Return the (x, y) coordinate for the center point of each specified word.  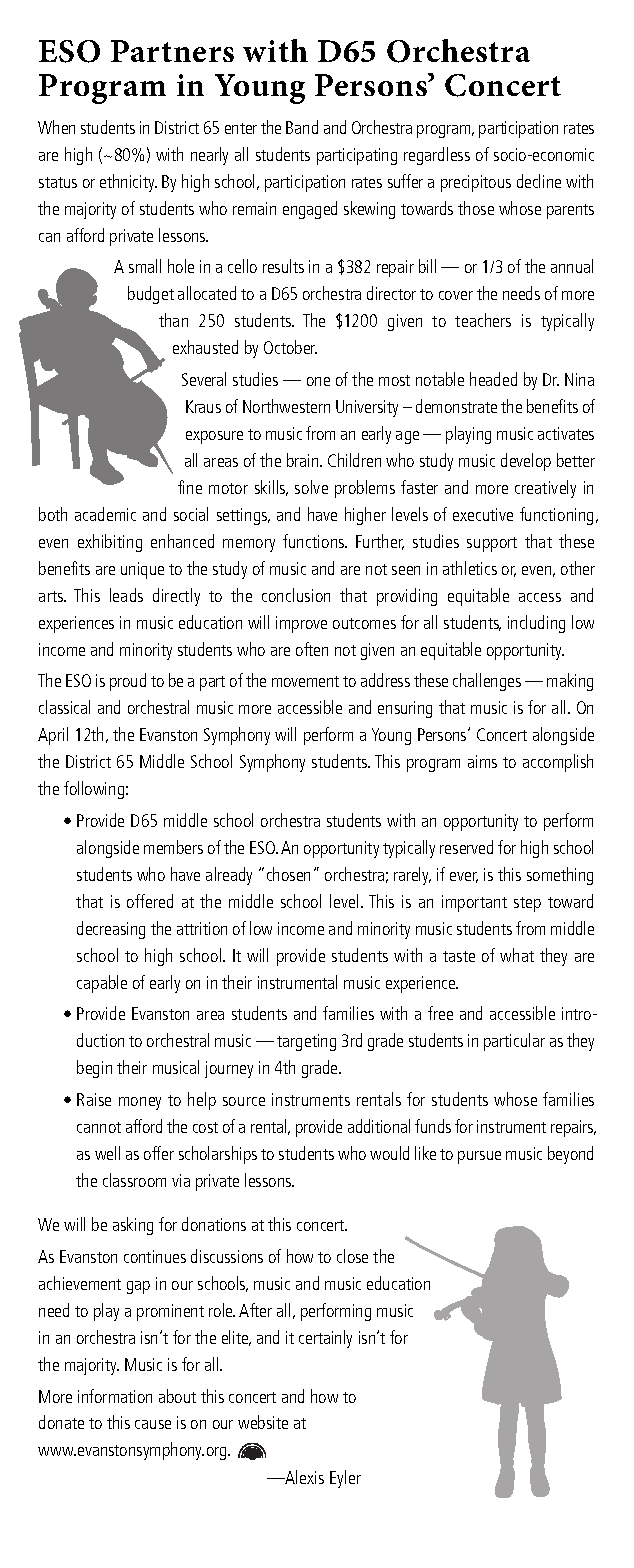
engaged (310, 210)
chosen (288, 874)
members (173, 847)
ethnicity (128, 183)
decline (539, 181)
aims (482, 761)
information (115, 1396)
